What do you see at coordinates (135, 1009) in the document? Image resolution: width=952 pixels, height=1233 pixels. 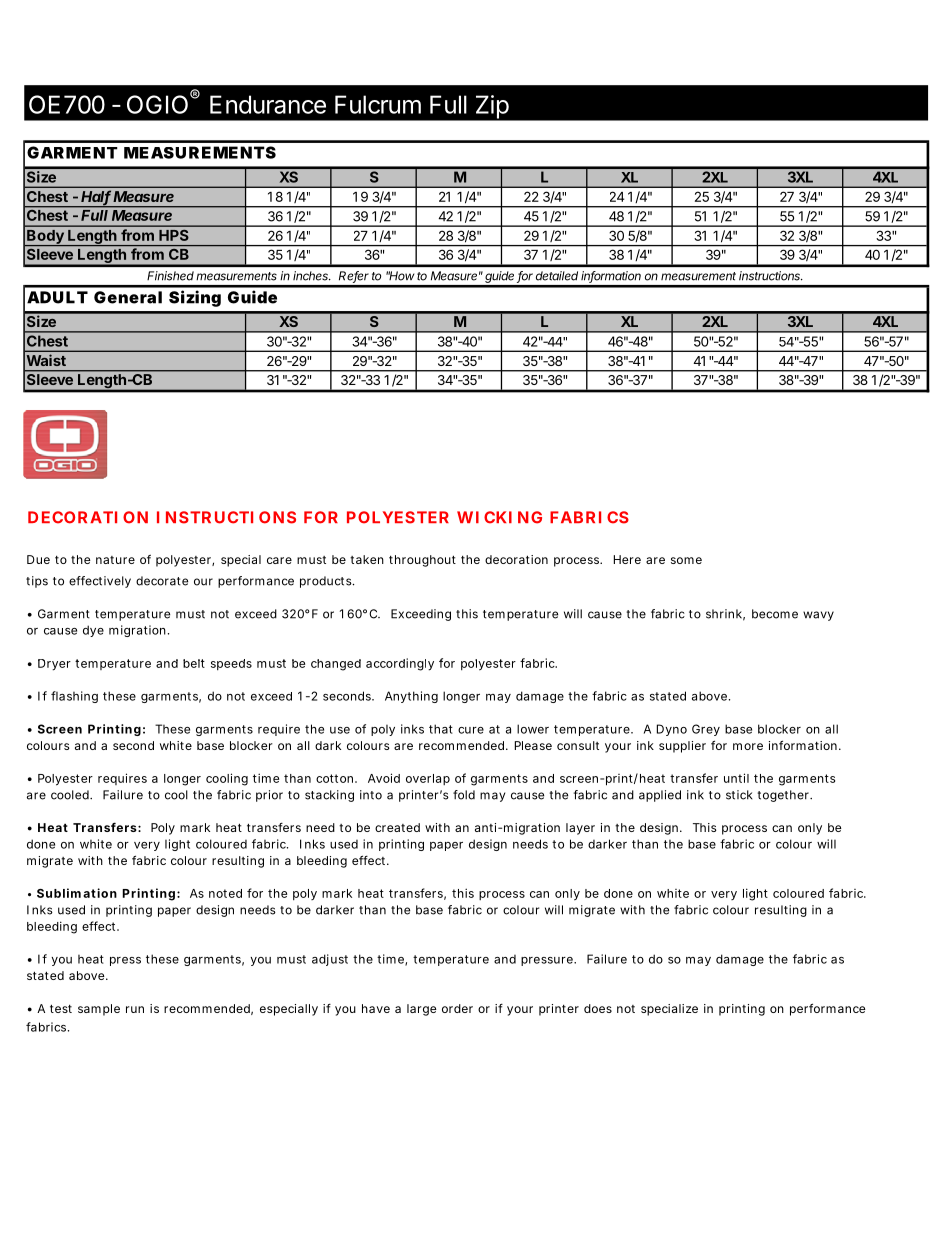 I see `run` at bounding box center [135, 1009].
